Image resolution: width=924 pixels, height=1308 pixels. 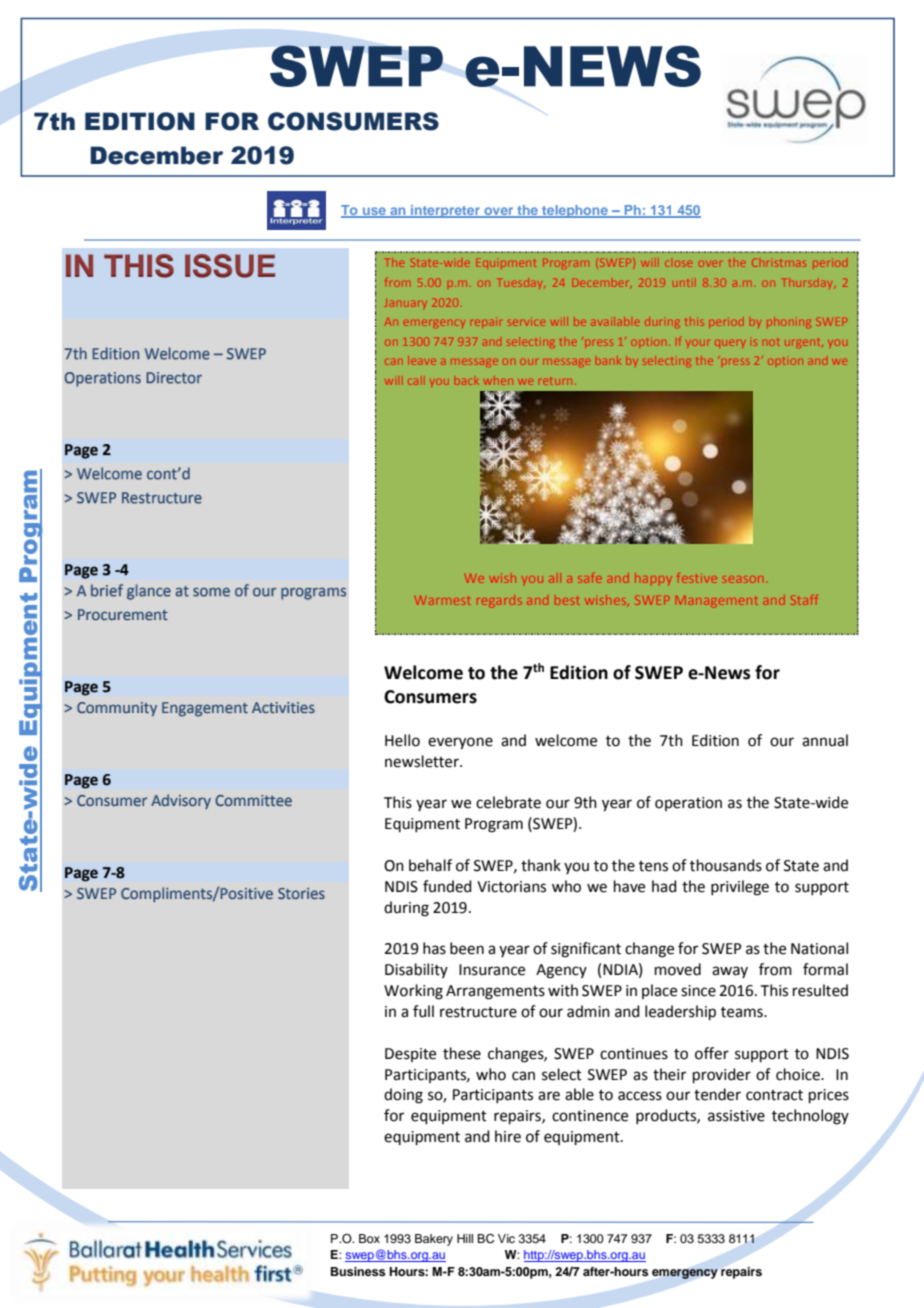 What do you see at coordinates (465, 1238) in the screenshot?
I see `Hill` at bounding box center [465, 1238].
